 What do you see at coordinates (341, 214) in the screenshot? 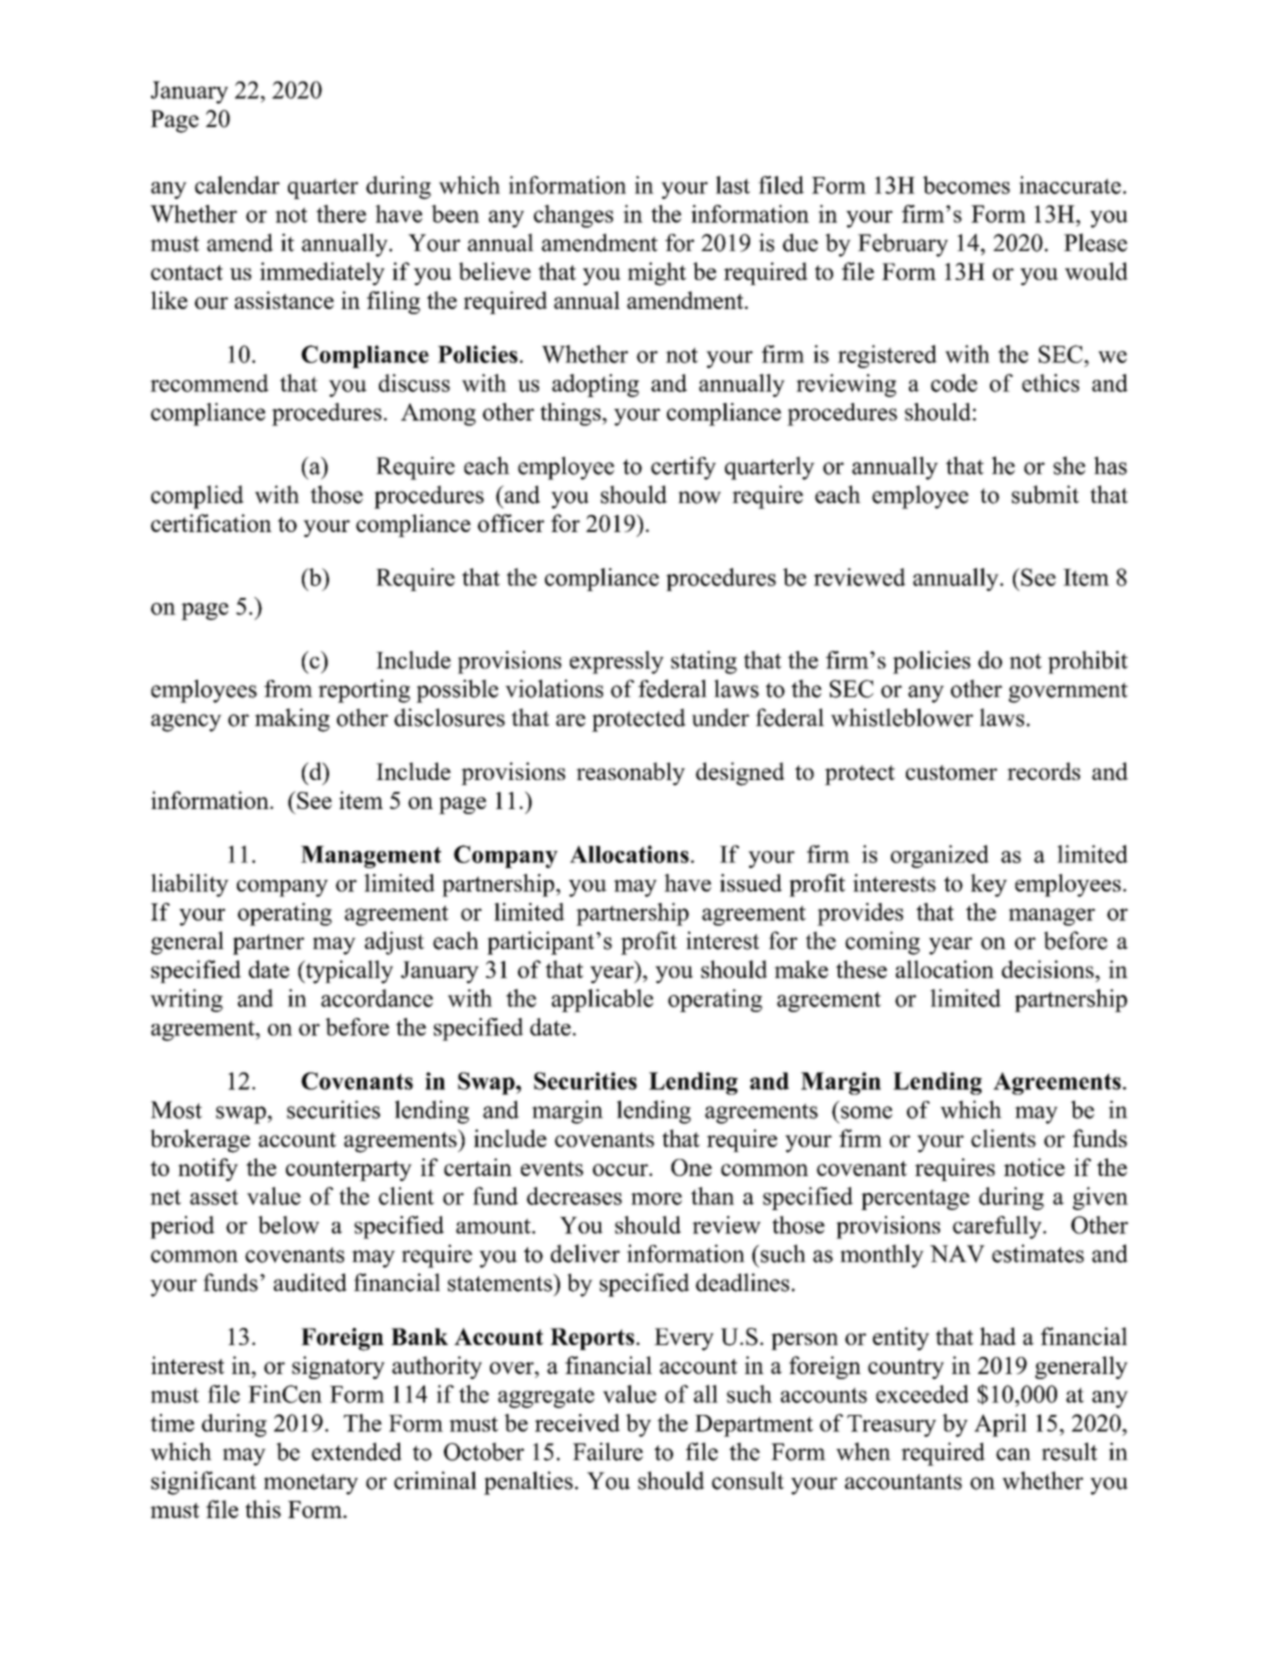
I see `there` at bounding box center [341, 214].
